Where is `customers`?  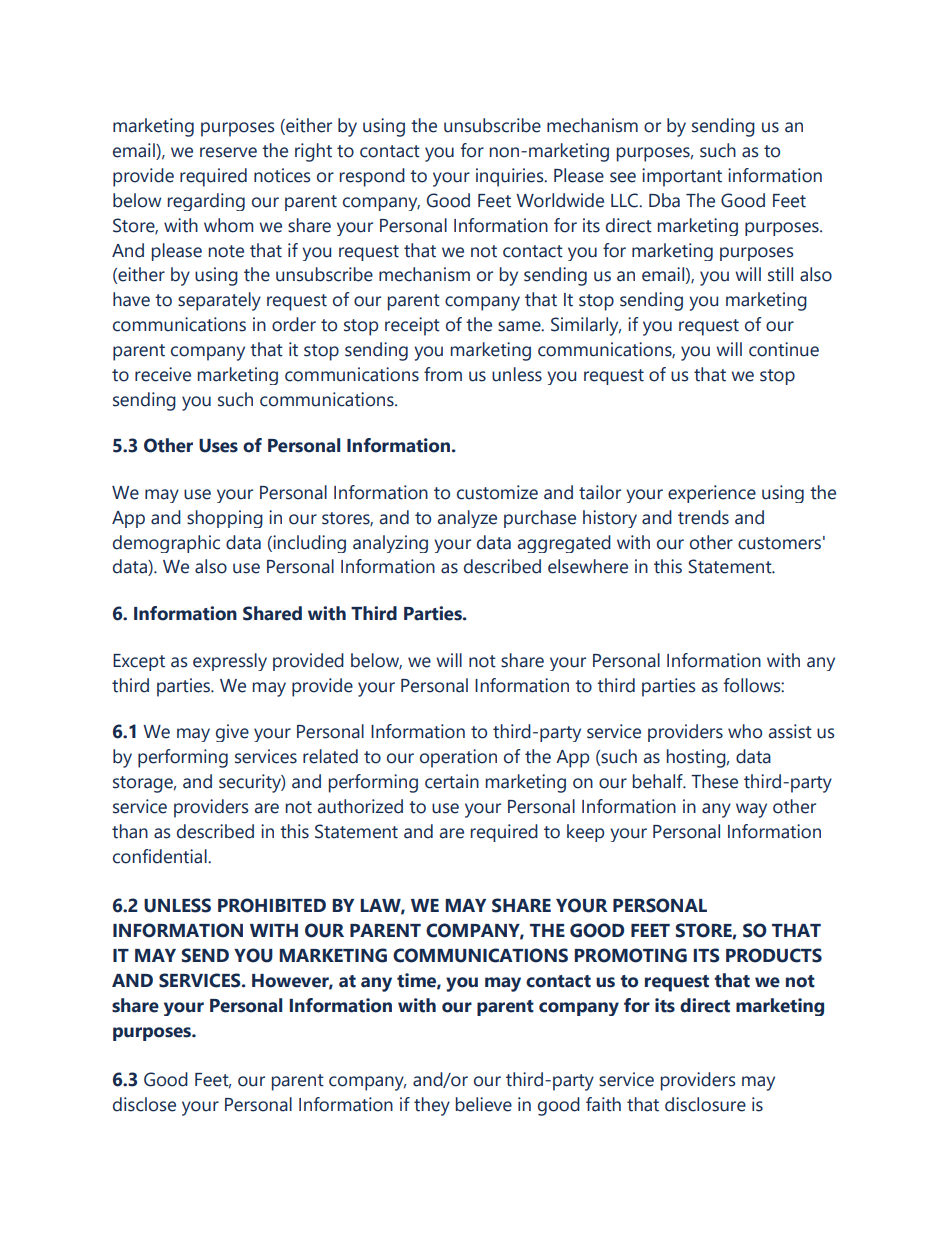 customers is located at coordinates (779, 543).
